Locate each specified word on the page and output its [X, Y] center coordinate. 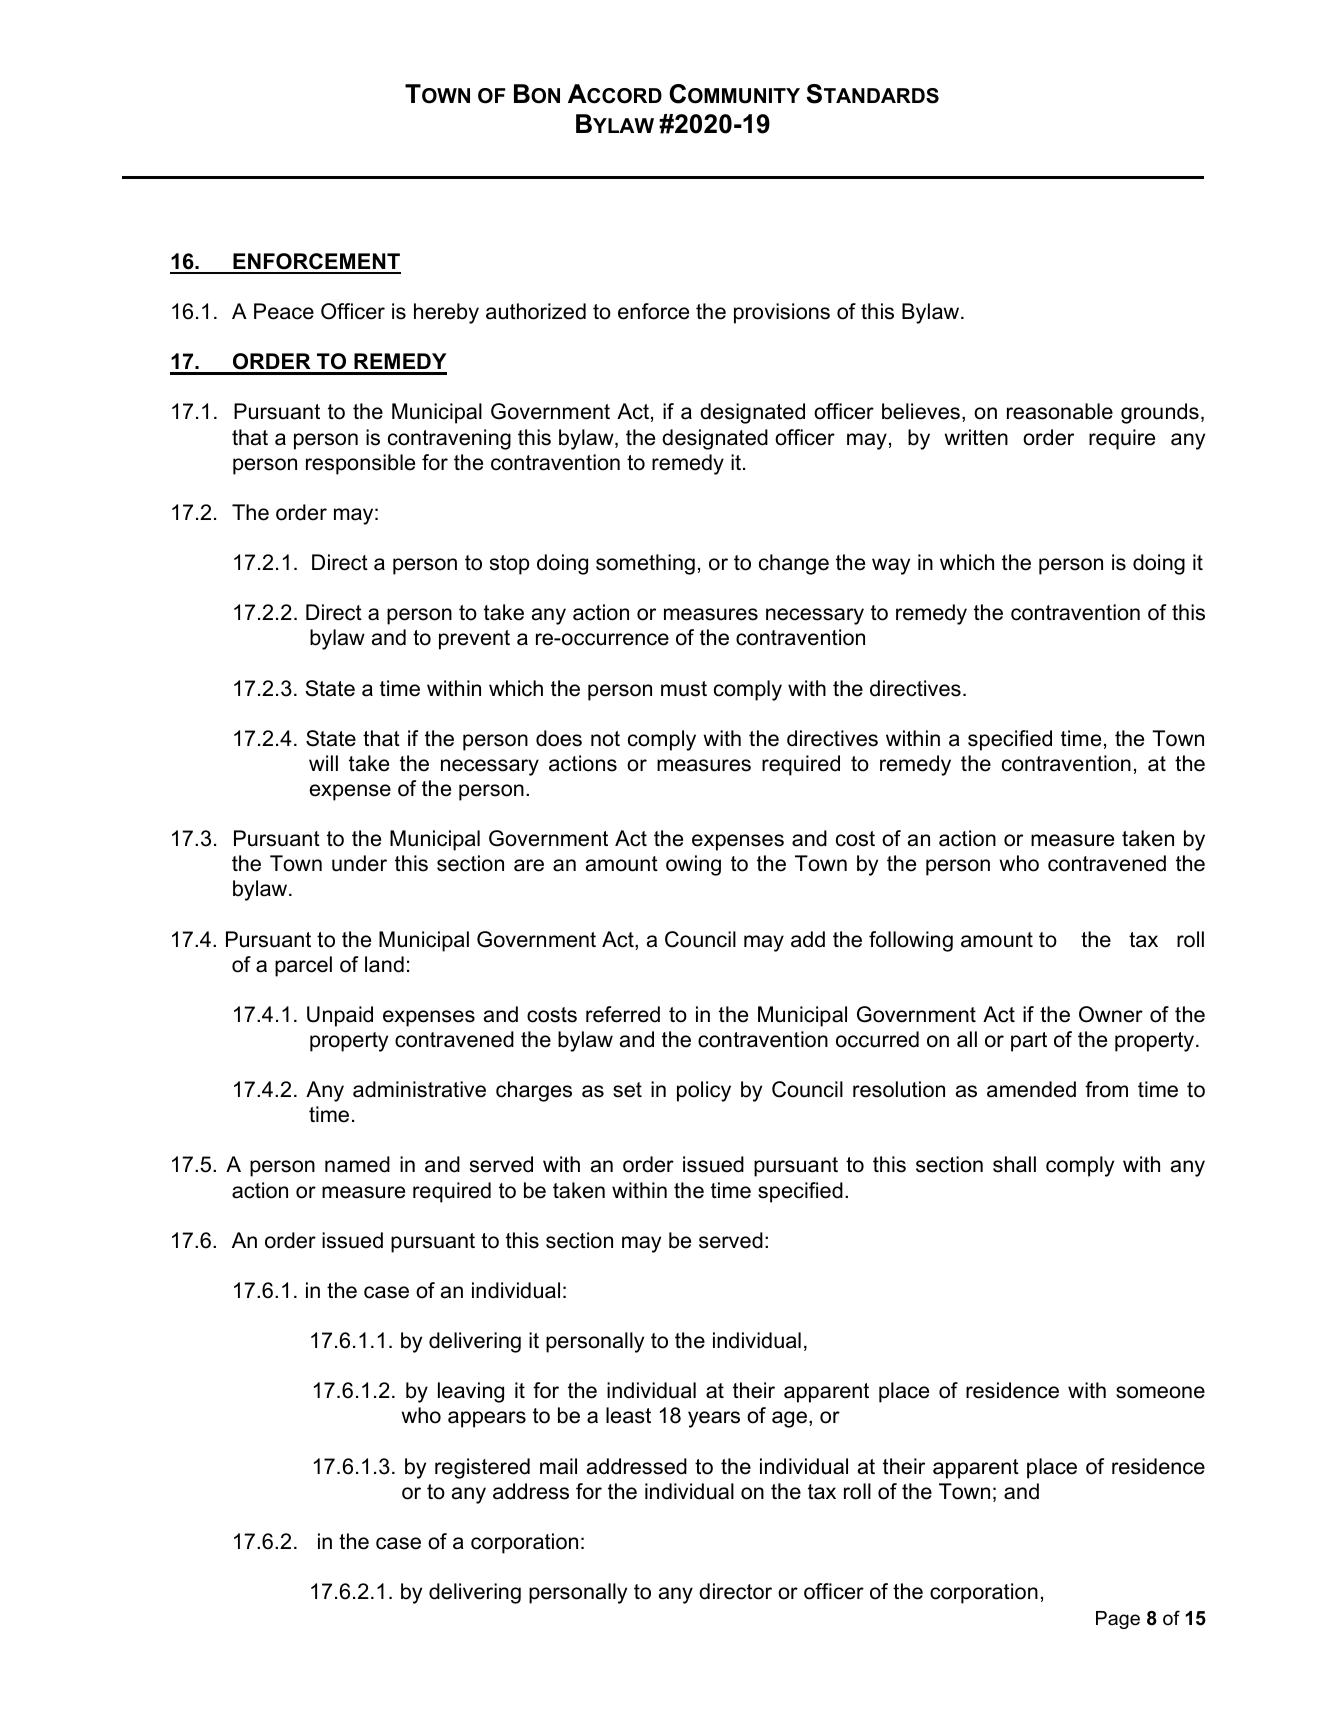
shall [1014, 1164]
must [684, 689]
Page [1118, 1620]
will [323, 763]
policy [704, 1091]
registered [482, 1468]
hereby [446, 313]
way [891, 566]
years [714, 1419]
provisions [782, 313]
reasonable [1060, 411]
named [357, 1164]
